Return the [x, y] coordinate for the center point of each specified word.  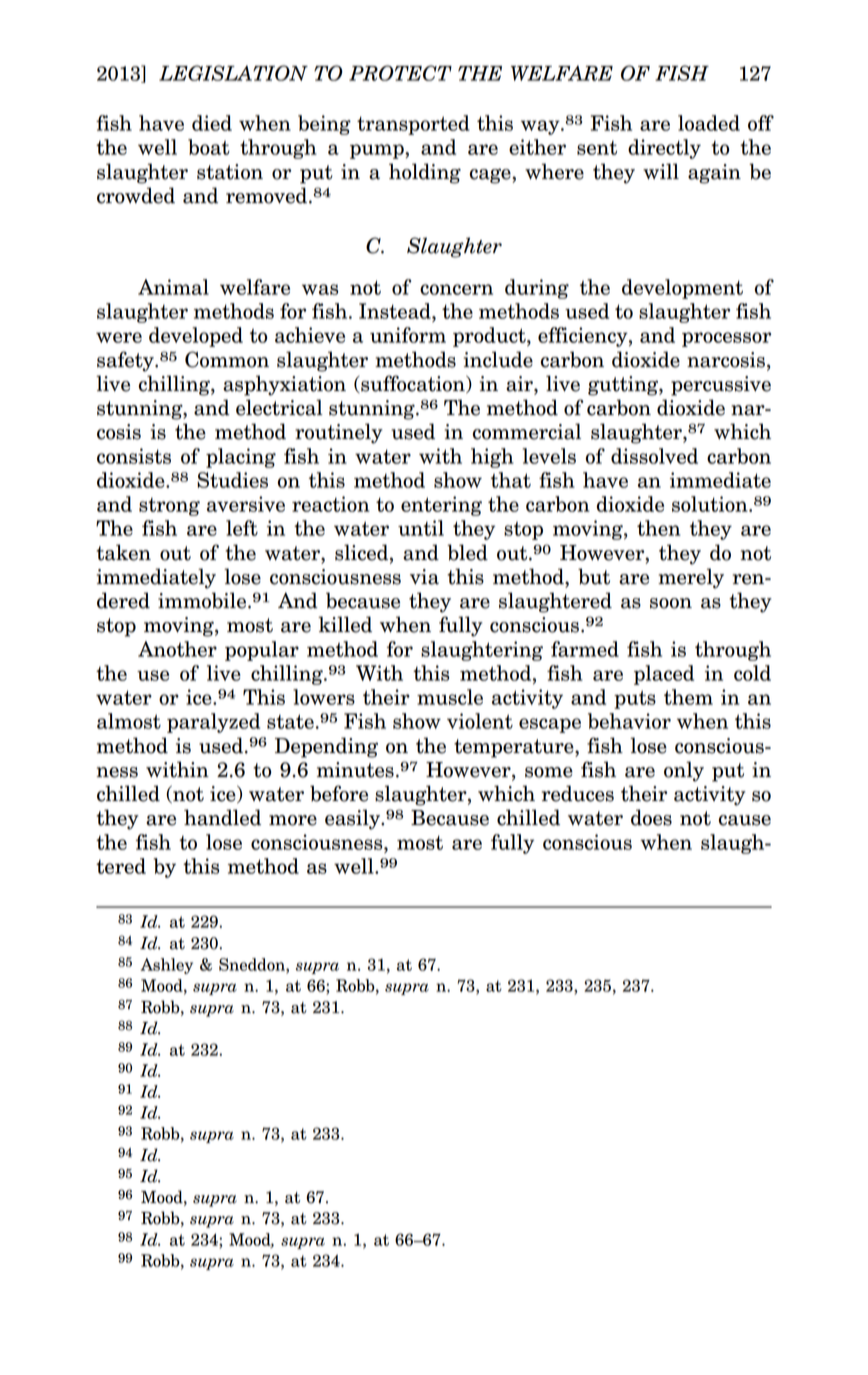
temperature [515, 748]
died [212, 123]
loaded [709, 123]
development [682, 289]
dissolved [654, 456]
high [492, 458]
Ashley [167, 966]
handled [222, 817]
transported [413, 125]
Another [177, 649]
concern [456, 289]
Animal [173, 287]
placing [241, 458]
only [684, 771]
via [424, 577]
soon [671, 603]
